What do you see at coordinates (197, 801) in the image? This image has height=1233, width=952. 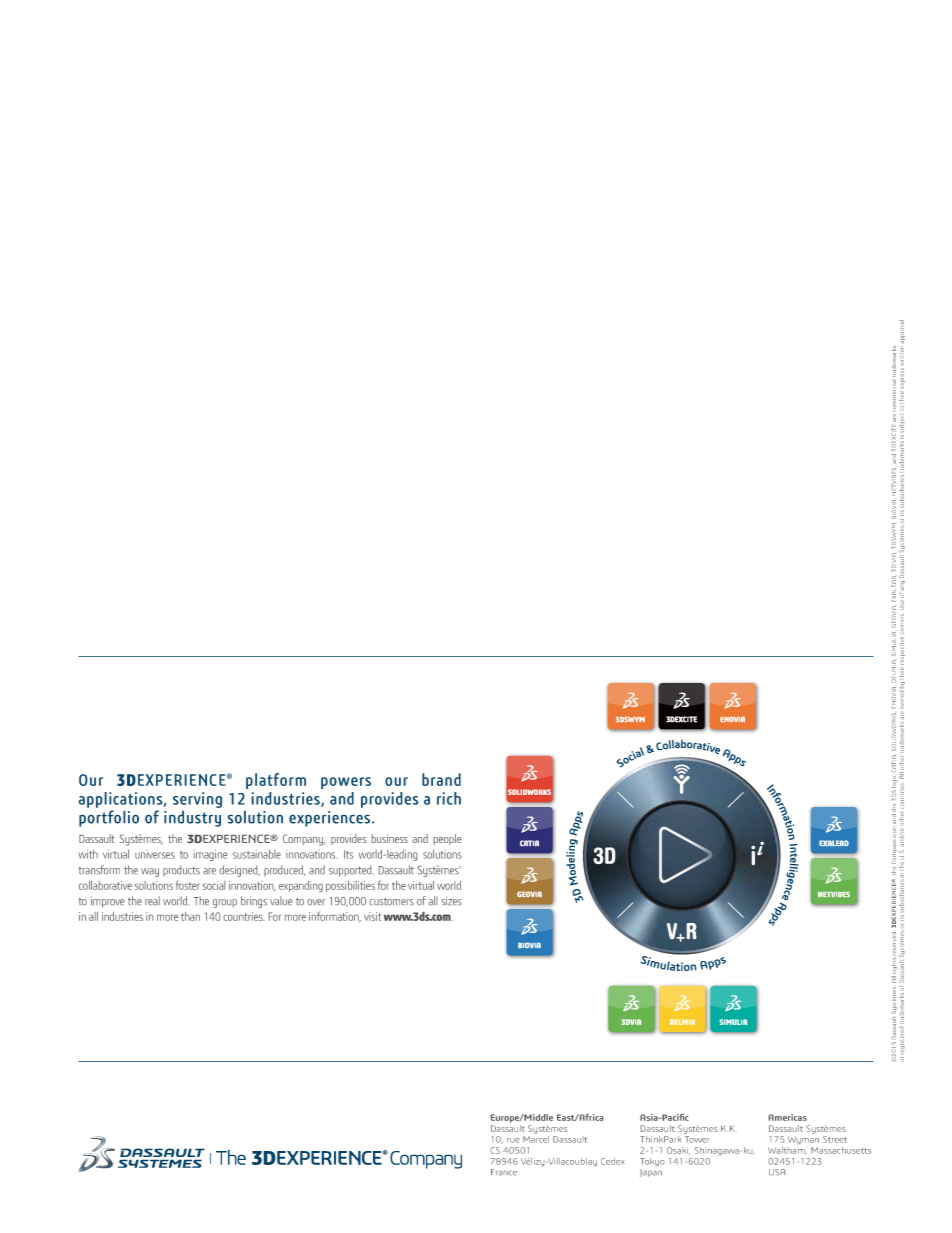 I see `serving` at bounding box center [197, 801].
